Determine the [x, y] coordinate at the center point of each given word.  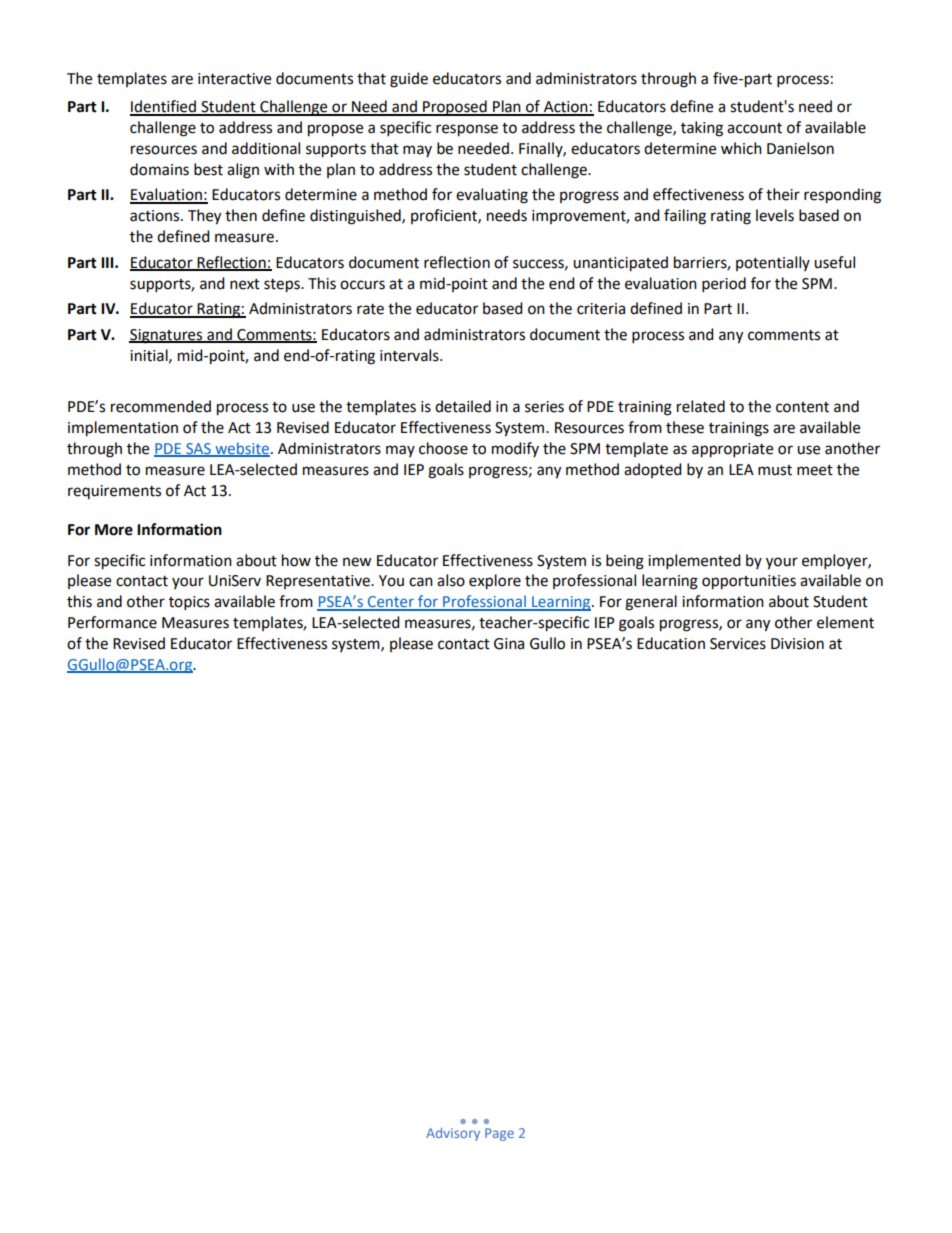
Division [797, 644]
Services [738, 644]
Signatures [167, 336]
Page [499, 1134]
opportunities [749, 582]
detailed [463, 406]
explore [495, 582]
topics [189, 603]
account [754, 128]
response [467, 130]
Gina [509, 644]
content [802, 407]
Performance [112, 622]
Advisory [453, 1134]
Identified [164, 107]
